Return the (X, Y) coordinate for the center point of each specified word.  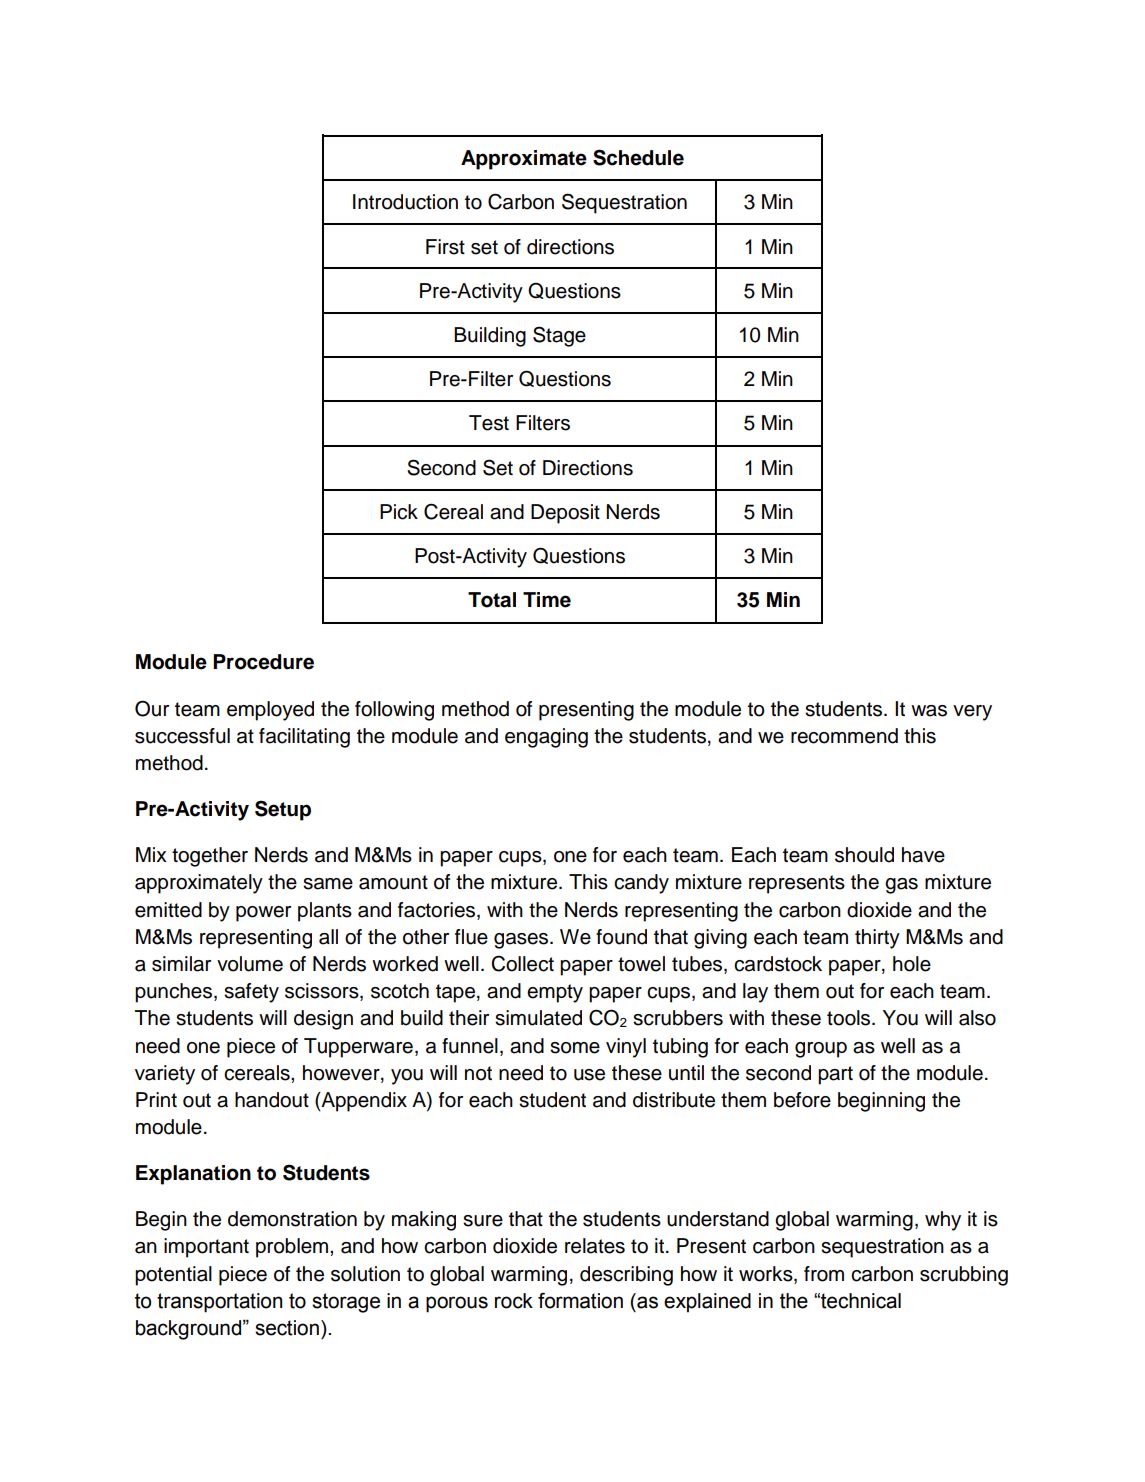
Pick (399, 512)
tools (850, 1018)
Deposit (565, 514)
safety (251, 993)
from (824, 1274)
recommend (844, 736)
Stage (559, 336)
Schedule (638, 157)
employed (270, 711)
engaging (546, 738)
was (929, 711)
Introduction (405, 202)
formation (580, 1301)
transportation (219, 1303)
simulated (538, 1018)
